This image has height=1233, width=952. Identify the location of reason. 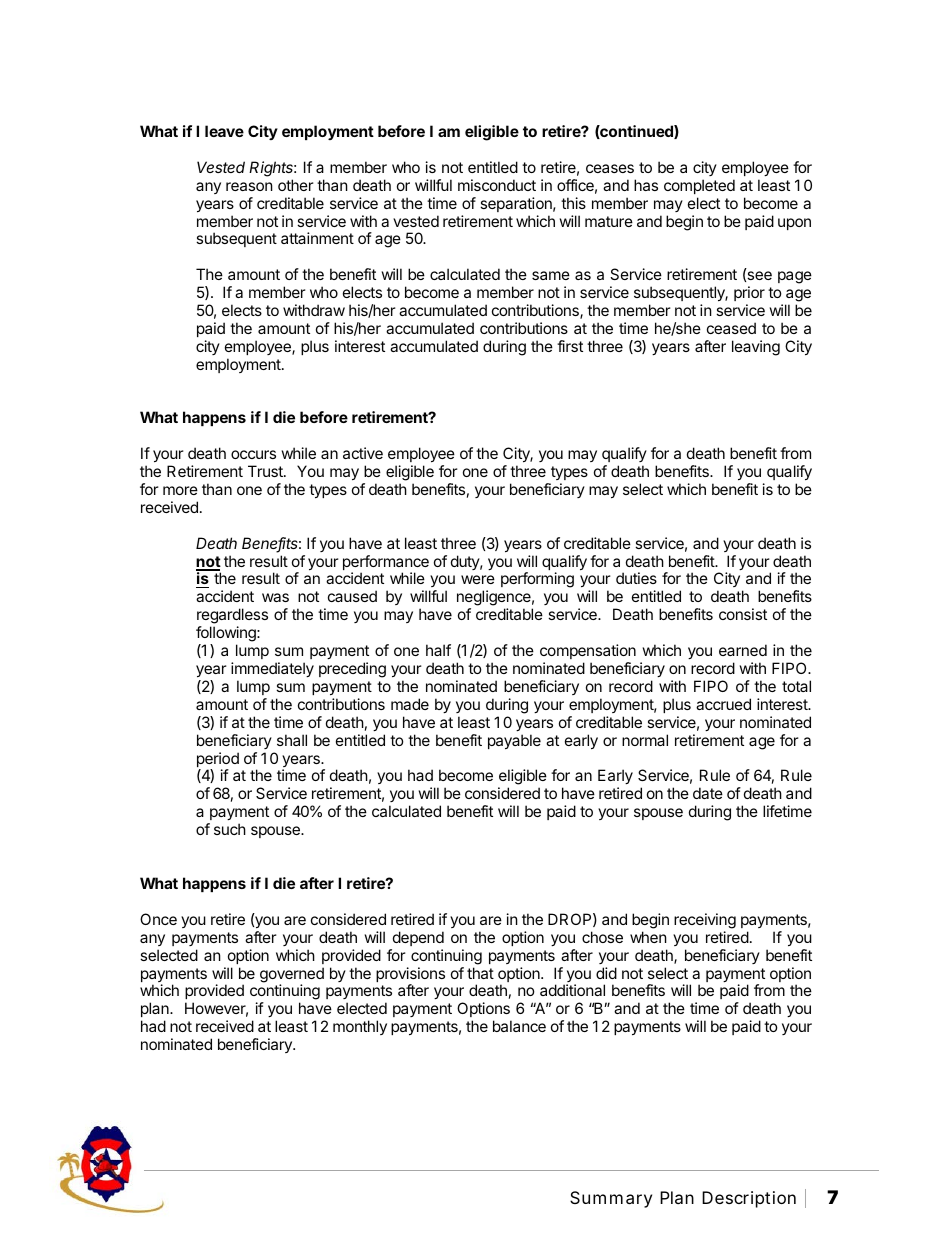
(249, 186).
